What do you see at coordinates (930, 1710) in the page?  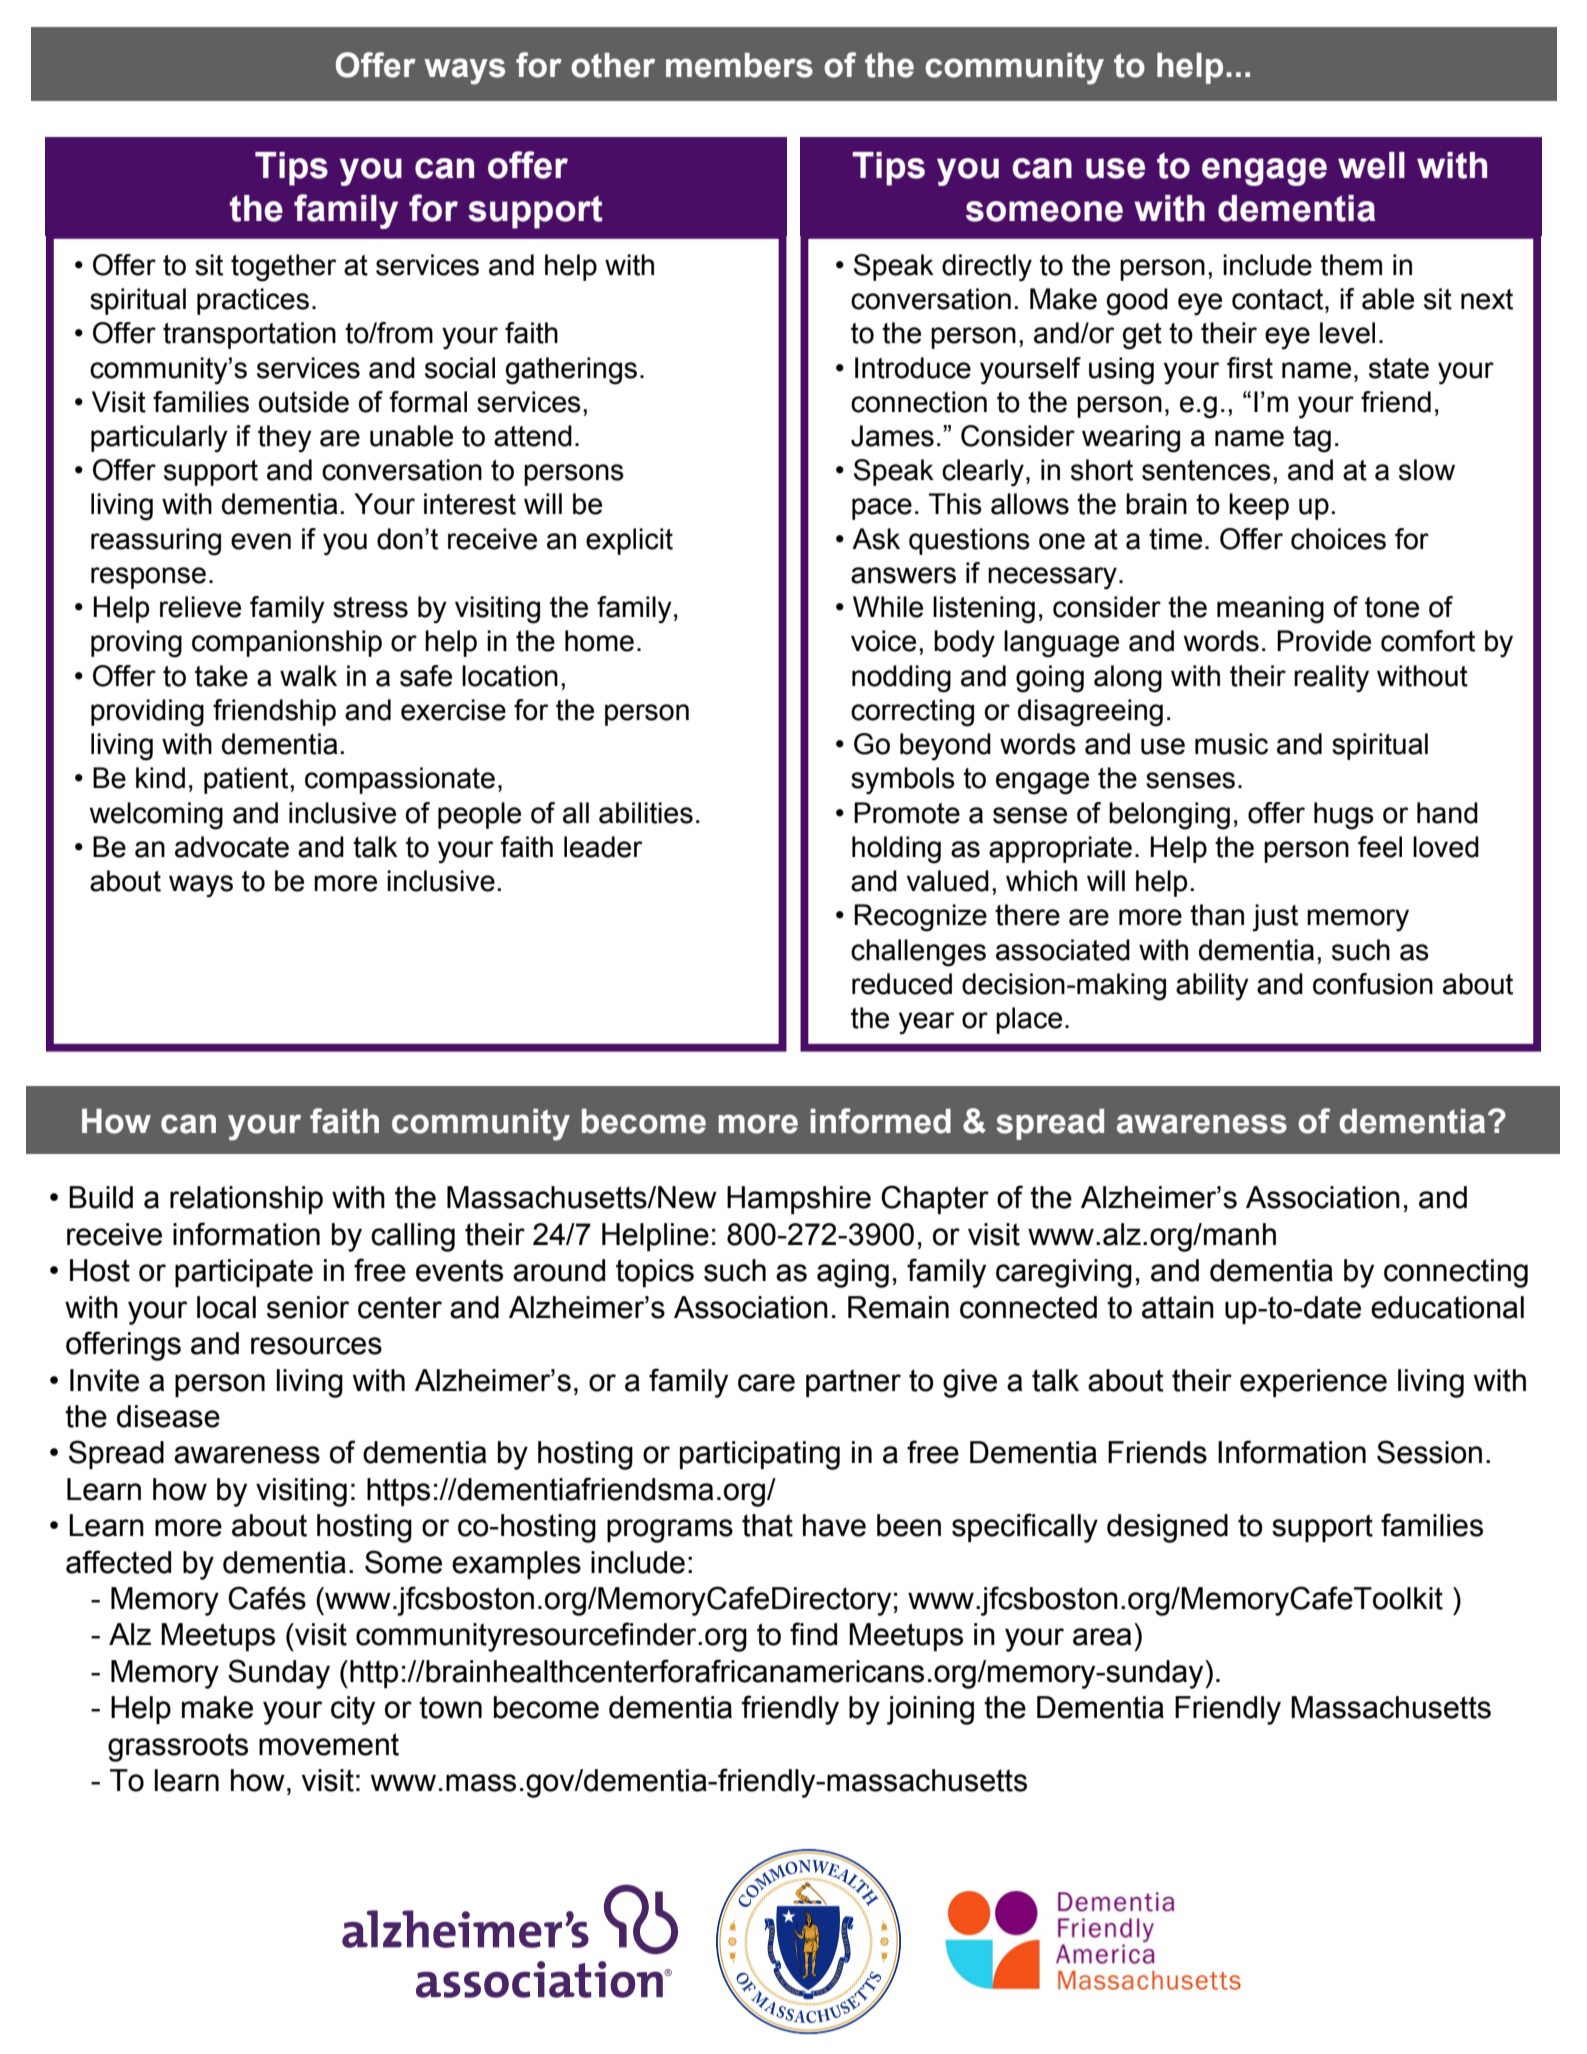 I see `joining` at bounding box center [930, 1710].
